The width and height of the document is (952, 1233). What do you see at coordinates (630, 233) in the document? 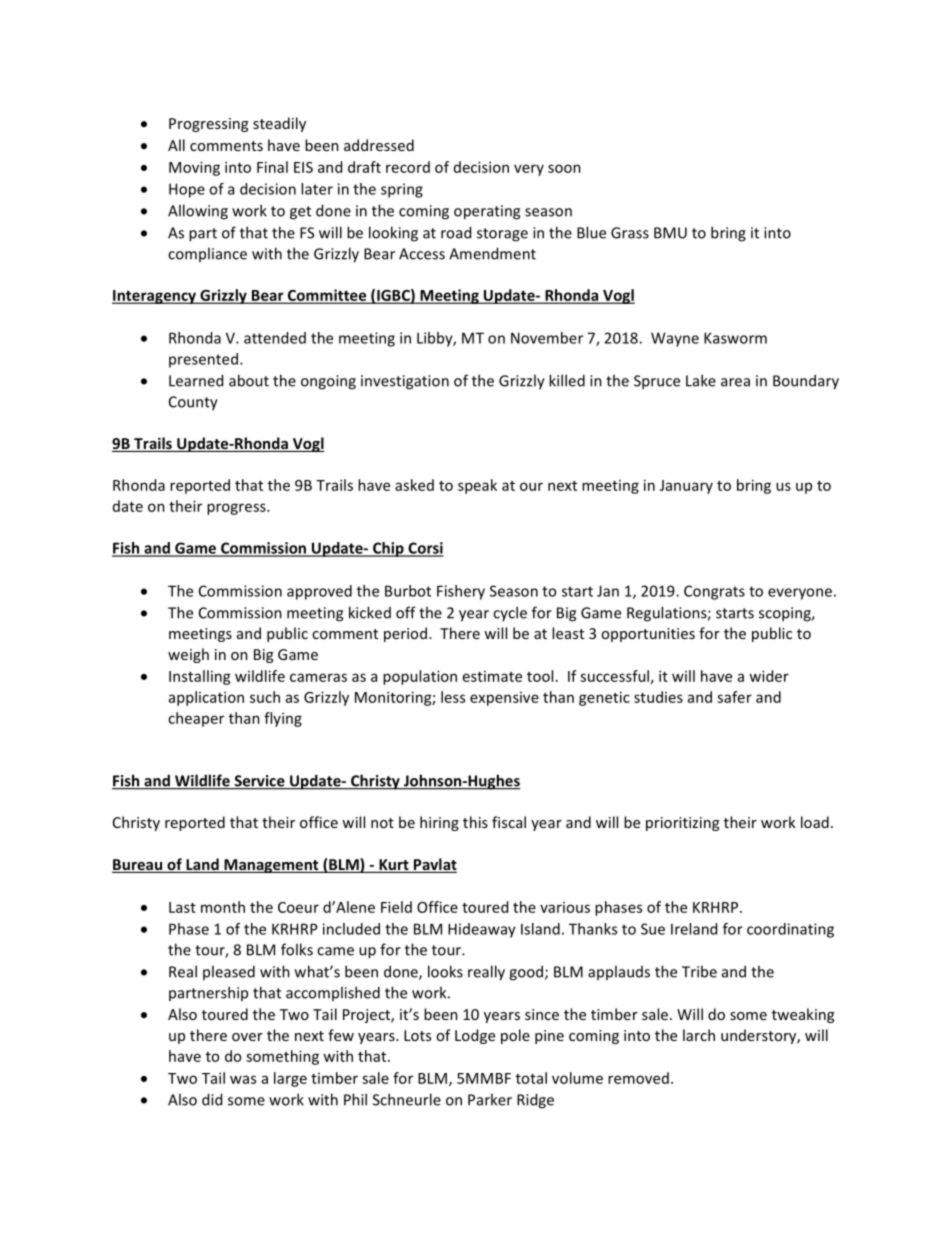
I see `Grass` at bounding box center [630, 233].
